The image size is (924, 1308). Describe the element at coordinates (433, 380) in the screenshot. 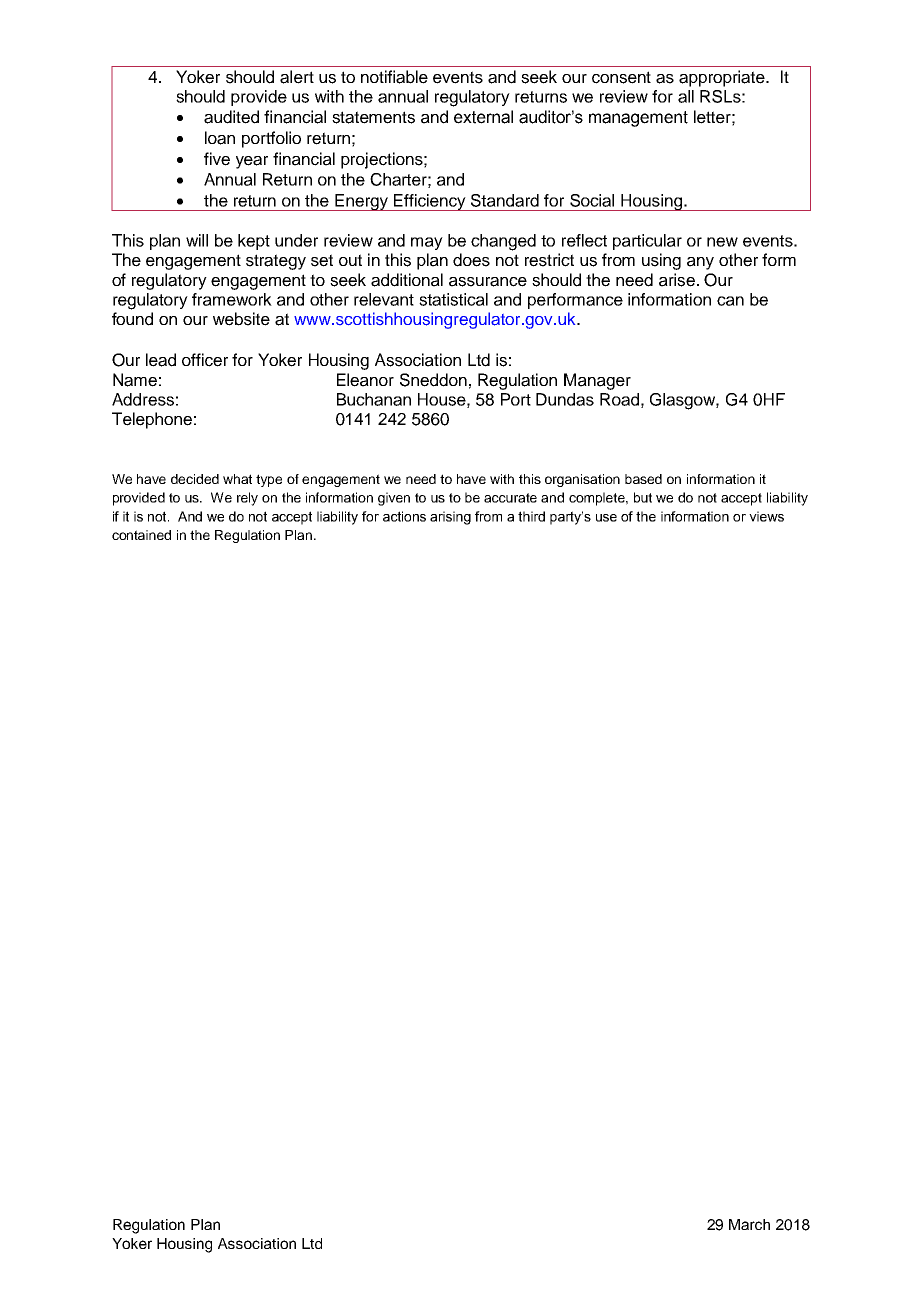

I see `Sneddon` at that location.
